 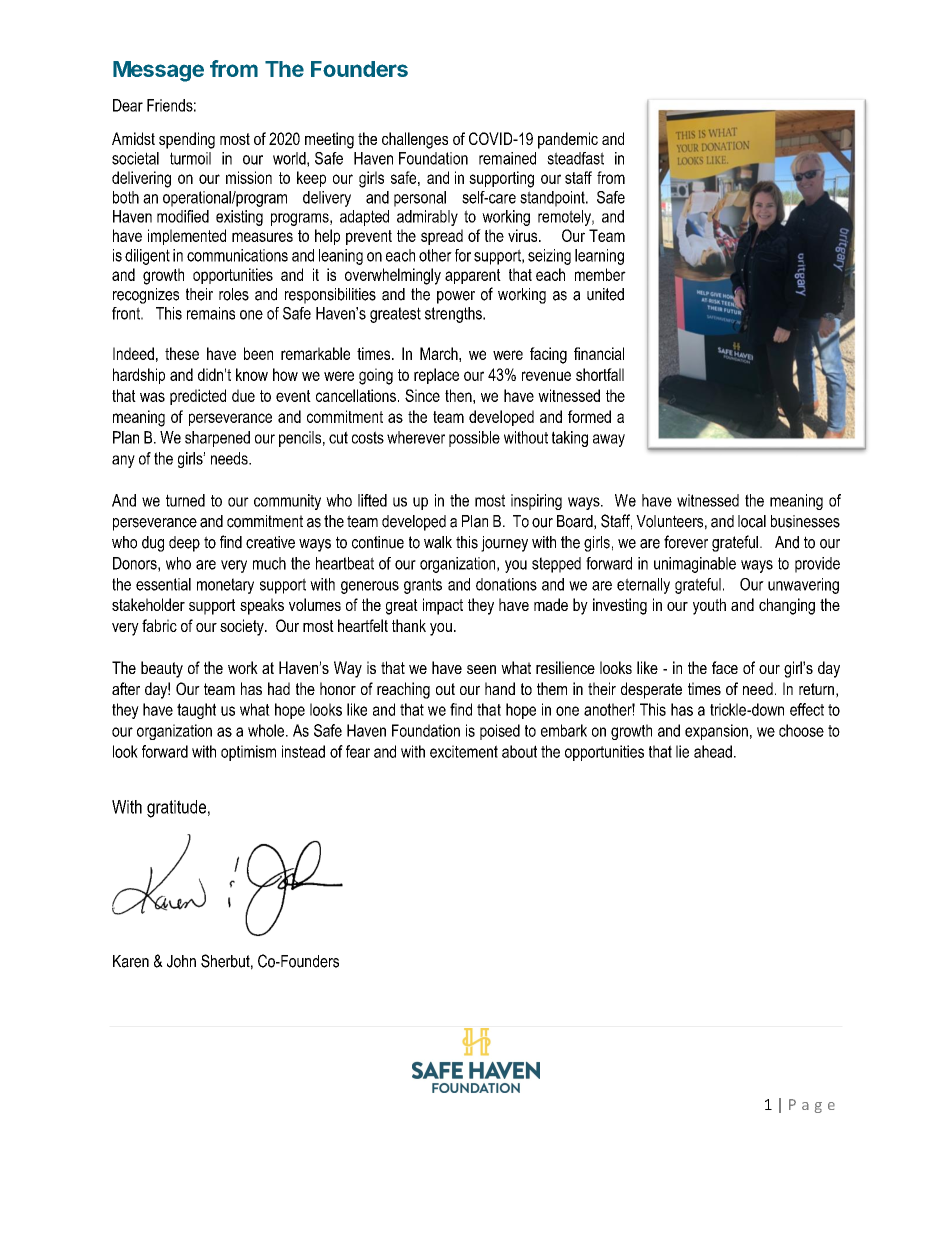 What do you see at coordinates (443, 606) in the screenshot?
I see `impact` at bounding box center [443, 606].
